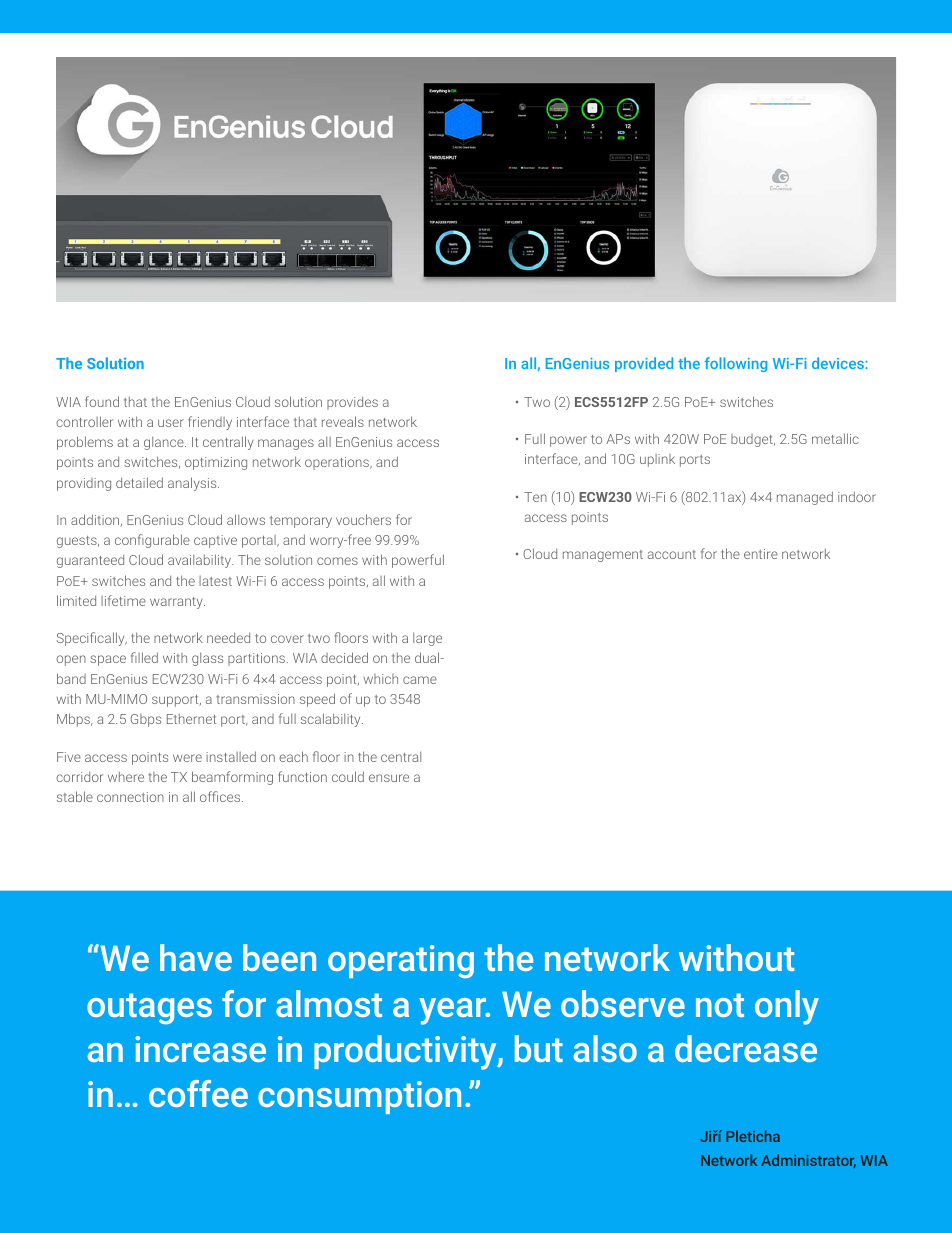  I want to click on provides, so click(352, 403).
